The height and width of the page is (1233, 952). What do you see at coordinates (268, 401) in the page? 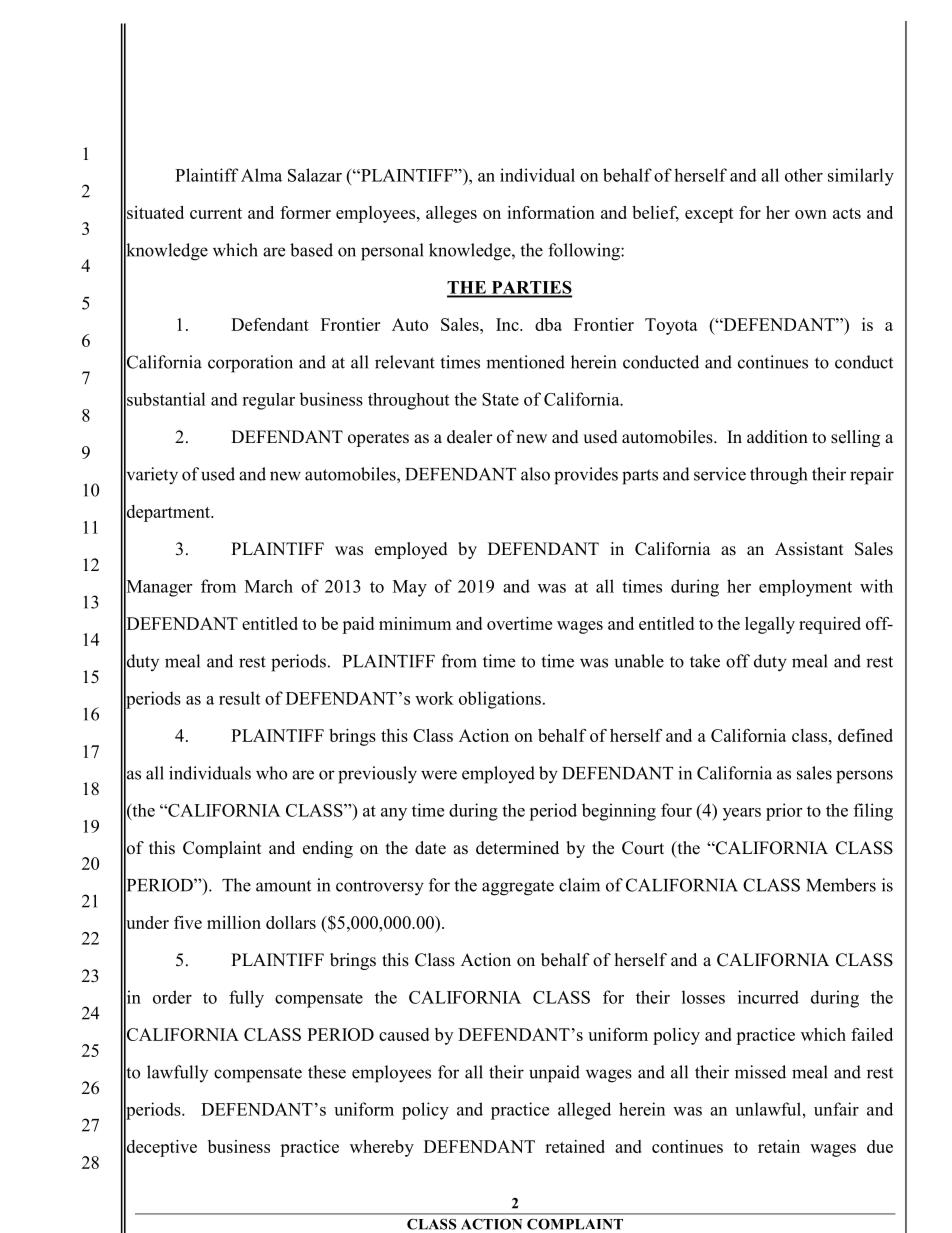
I see `regular` at bounding box center [268, 401].
